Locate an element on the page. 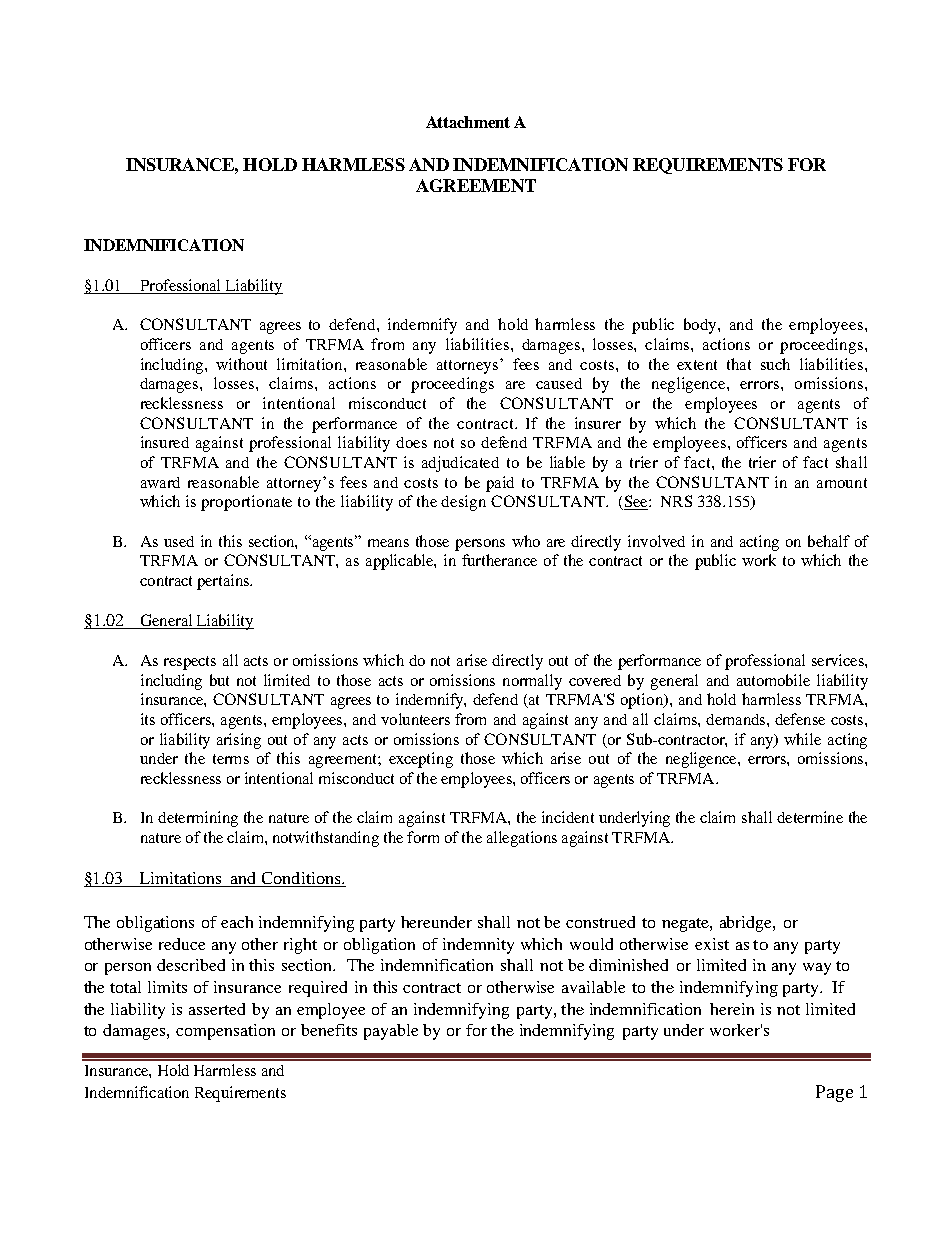 This image has width=952, height=1233. proportionate is located at coordinates (246, 503).
